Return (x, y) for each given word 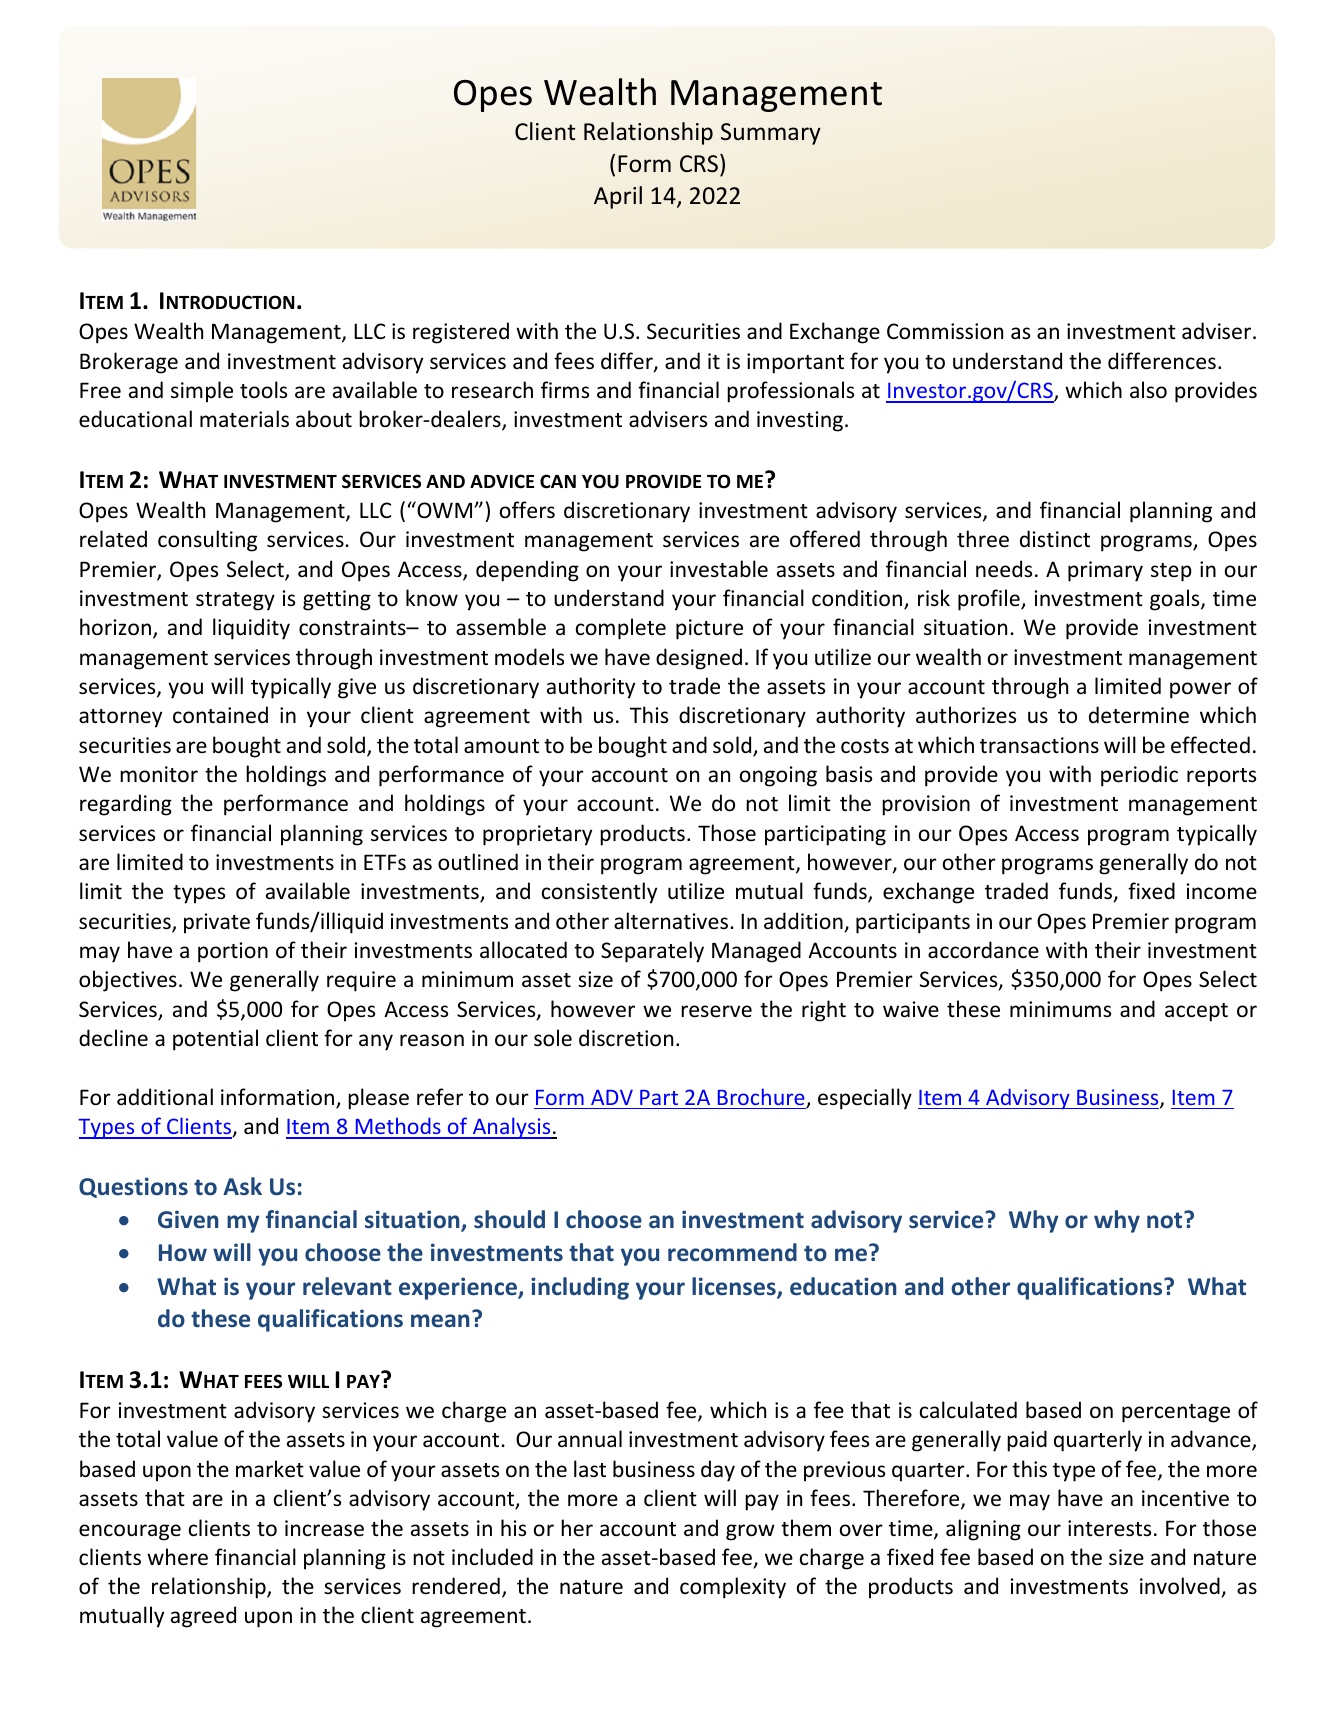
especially (865, 1099)
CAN (558, 481)
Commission (945, 331)
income (1222, 891)
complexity (733, 1588)
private (217, 923)
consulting (207, 541)
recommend (732, 1252)
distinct (1055, 539)
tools (263, 390)
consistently (599, 893)
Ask (242, 1186)
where (177, 1557)
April (618, 197)
